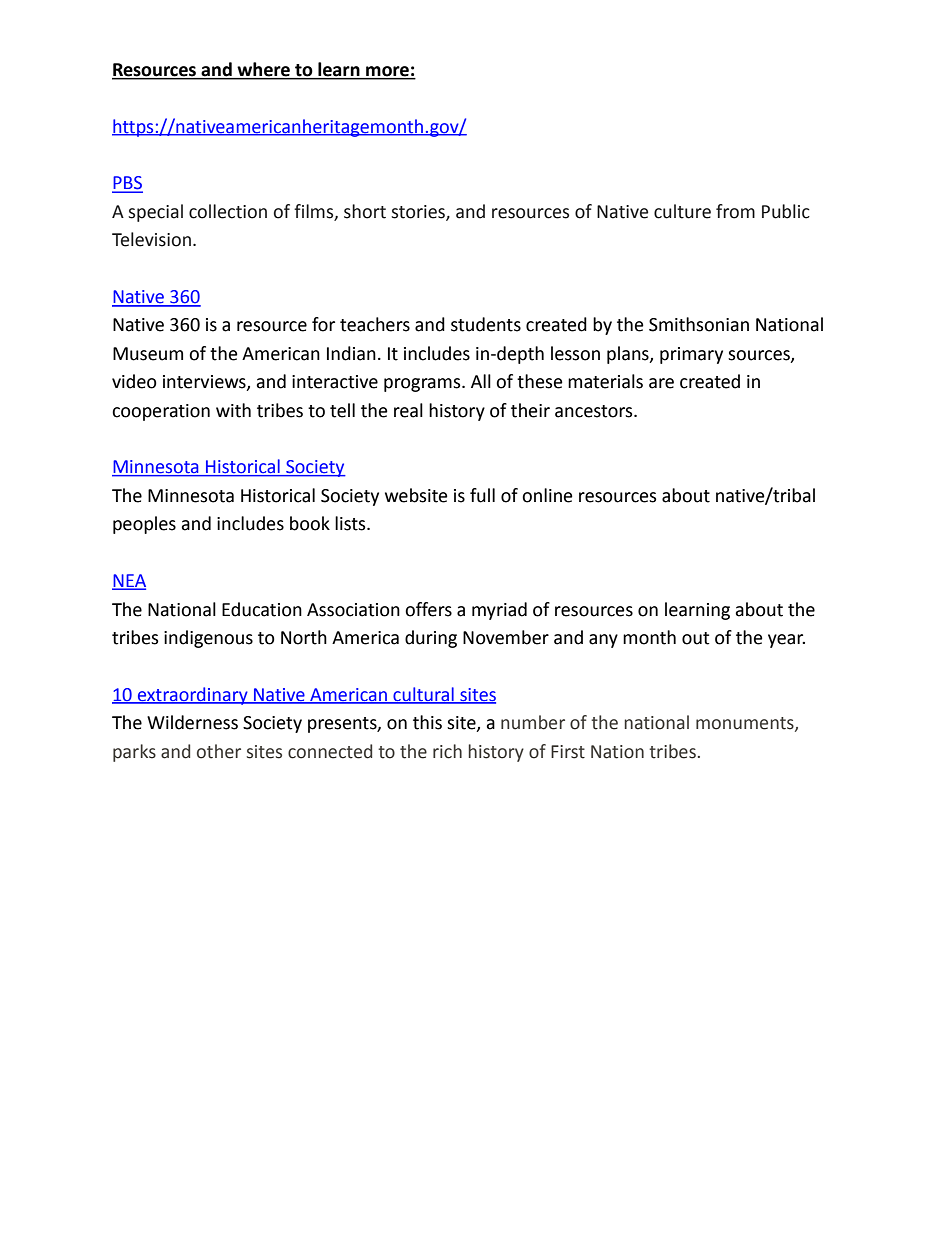 This page has height=1233, width=952. What do you see at coordinates (482, 495) in the page?
I see `full` at bounding box center [482, 495].
